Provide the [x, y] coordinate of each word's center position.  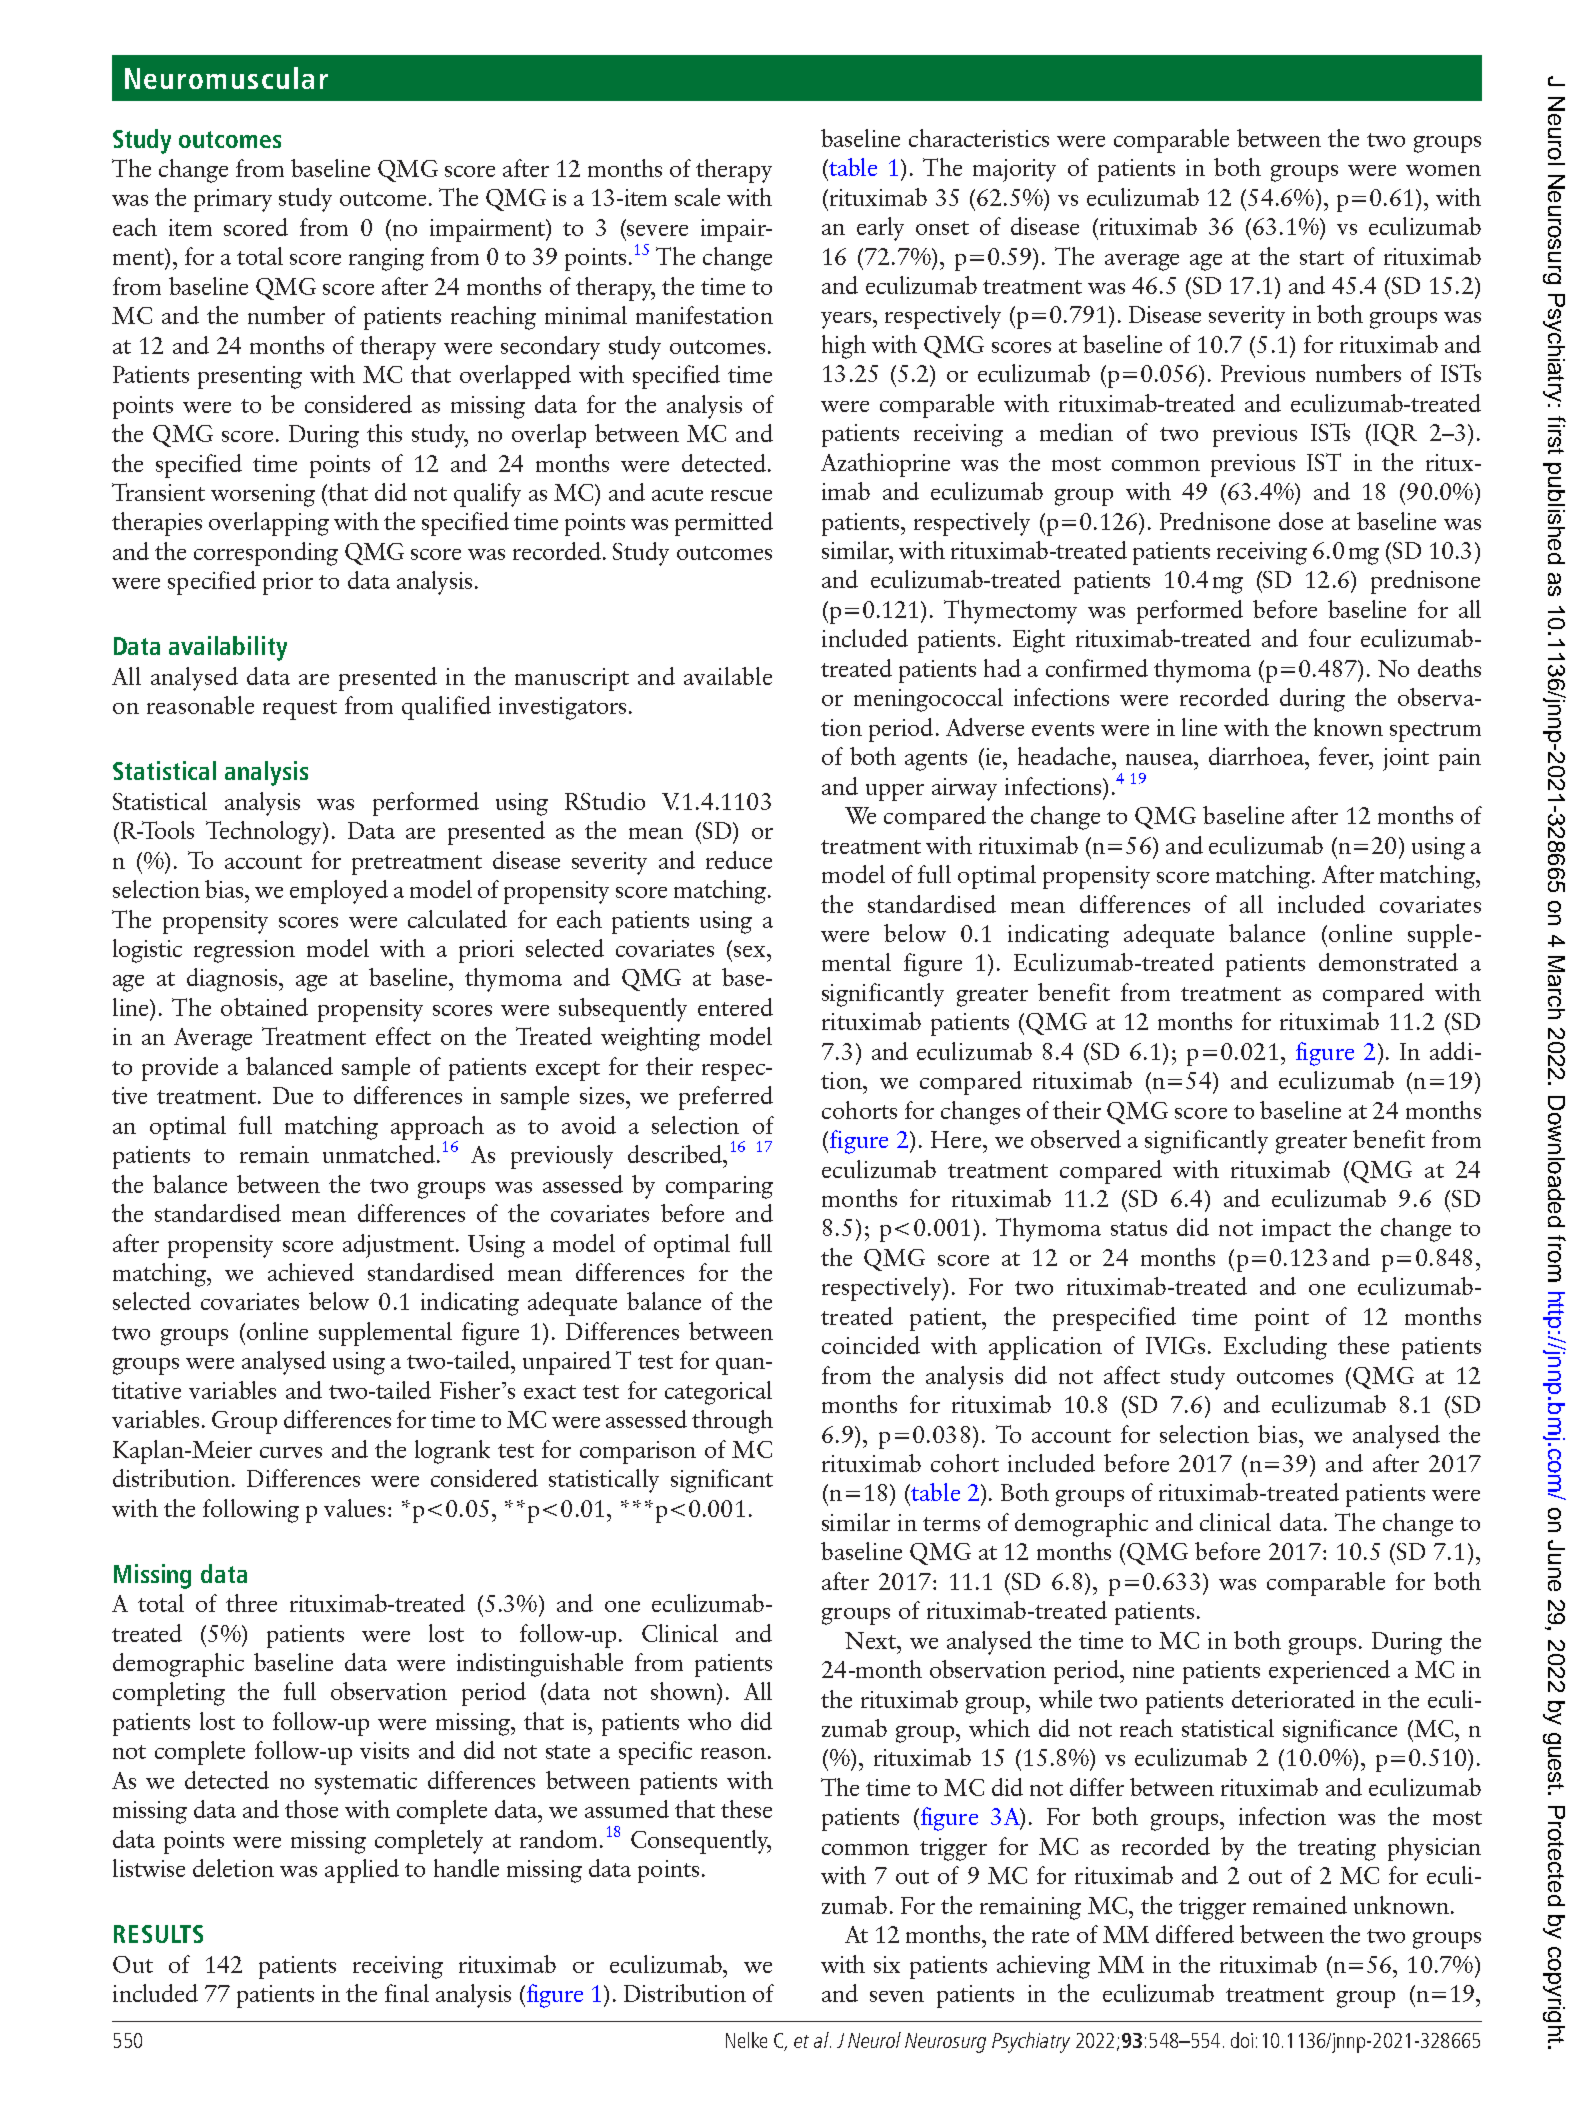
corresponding [266, 554]
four [1330, 638]
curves [291, 1452]
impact [1296, 1230]
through [732, 1422]
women [1443, 170]
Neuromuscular [226, 78]
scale [697, 197]
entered [735, 1007]
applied [362, 1871]
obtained [264, 1007]
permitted [724, 524]
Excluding [1275, 1348]
